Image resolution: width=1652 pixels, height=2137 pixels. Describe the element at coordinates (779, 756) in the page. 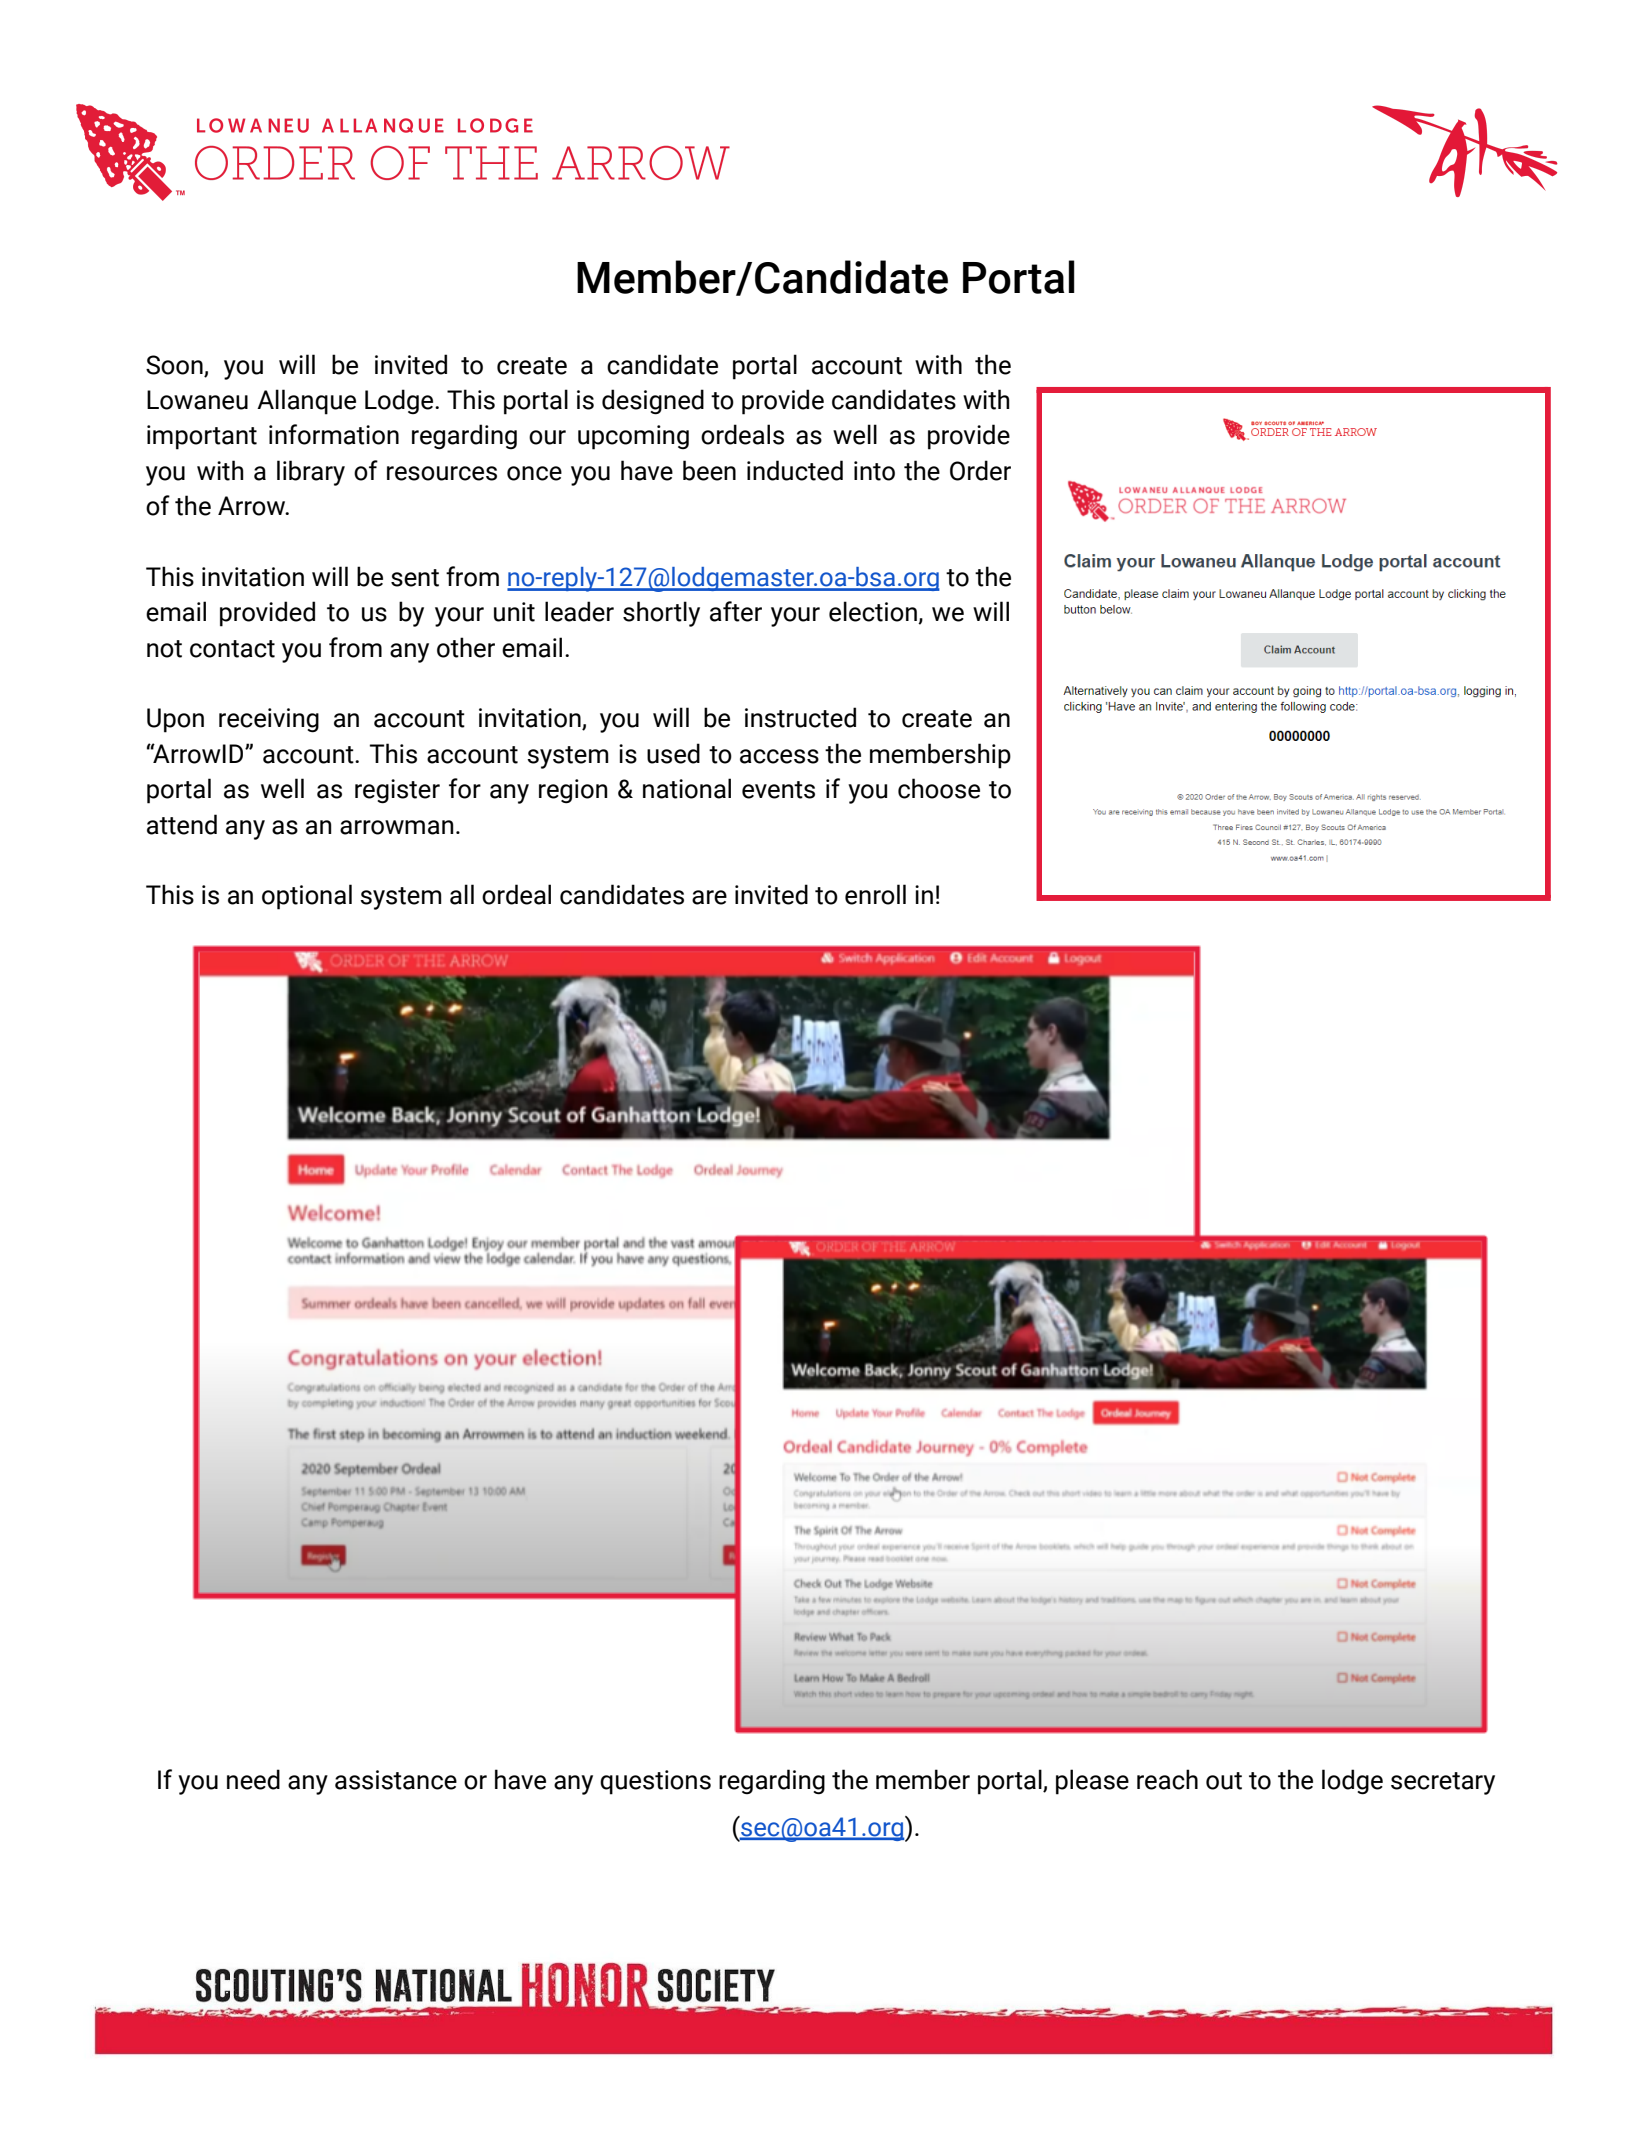

I see `access` at that location.
